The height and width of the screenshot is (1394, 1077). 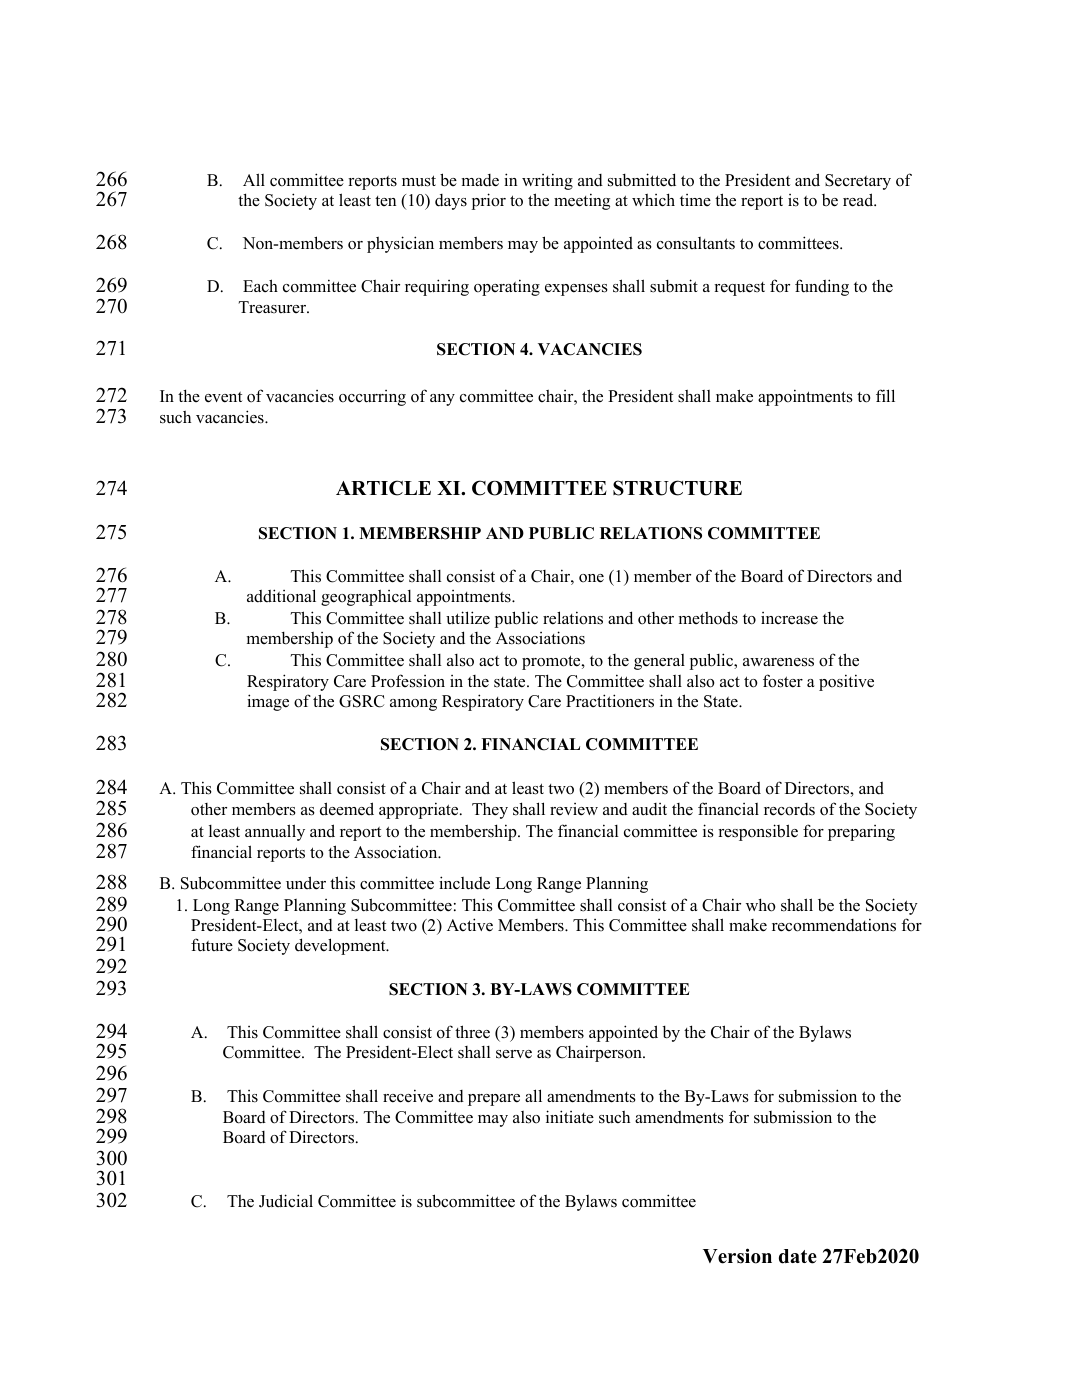 I want to click on records, so click(x=789, y=809).
